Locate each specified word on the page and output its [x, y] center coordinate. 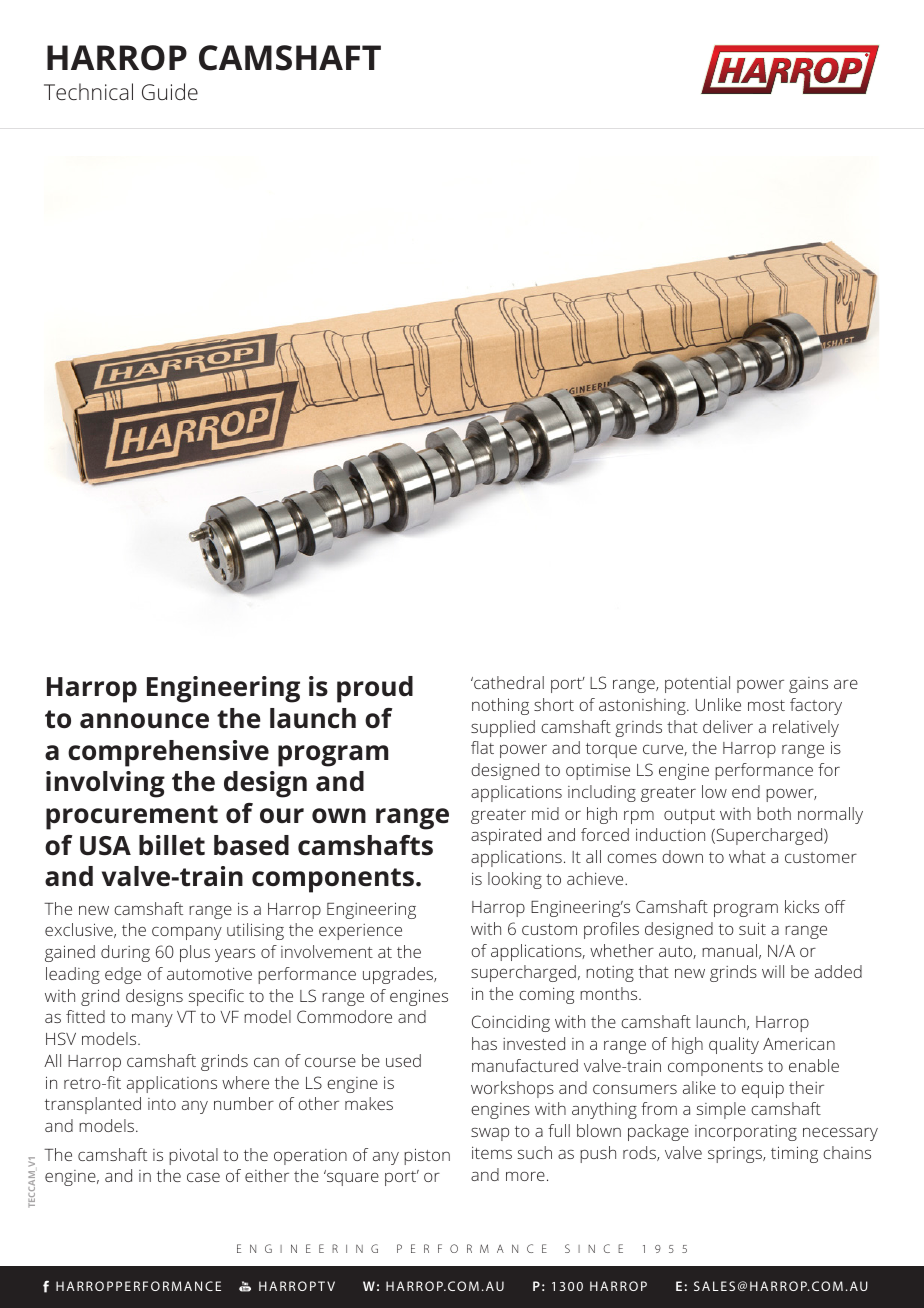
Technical [88, 91]
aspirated [506, 836]
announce [144, 721]
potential [697, 684]
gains [808, 685]
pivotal [193, 1156]
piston [427, 1156]
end [746, 791]
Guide [170, 91]
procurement [132, 817]
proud [375, 689]
